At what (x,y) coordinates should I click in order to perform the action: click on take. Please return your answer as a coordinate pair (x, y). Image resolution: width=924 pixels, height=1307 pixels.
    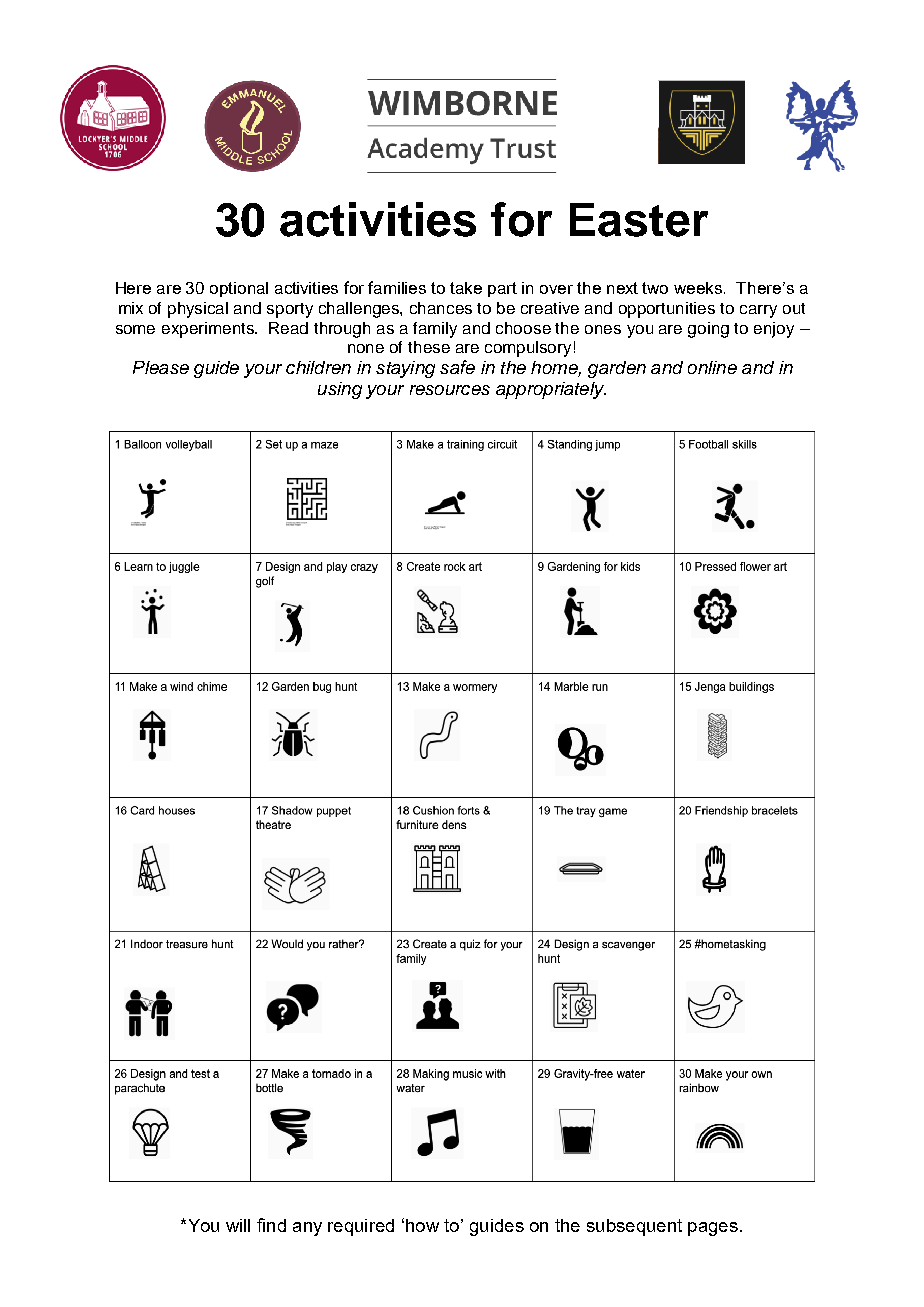
    Looking at the image, I should click on (466, 288).
